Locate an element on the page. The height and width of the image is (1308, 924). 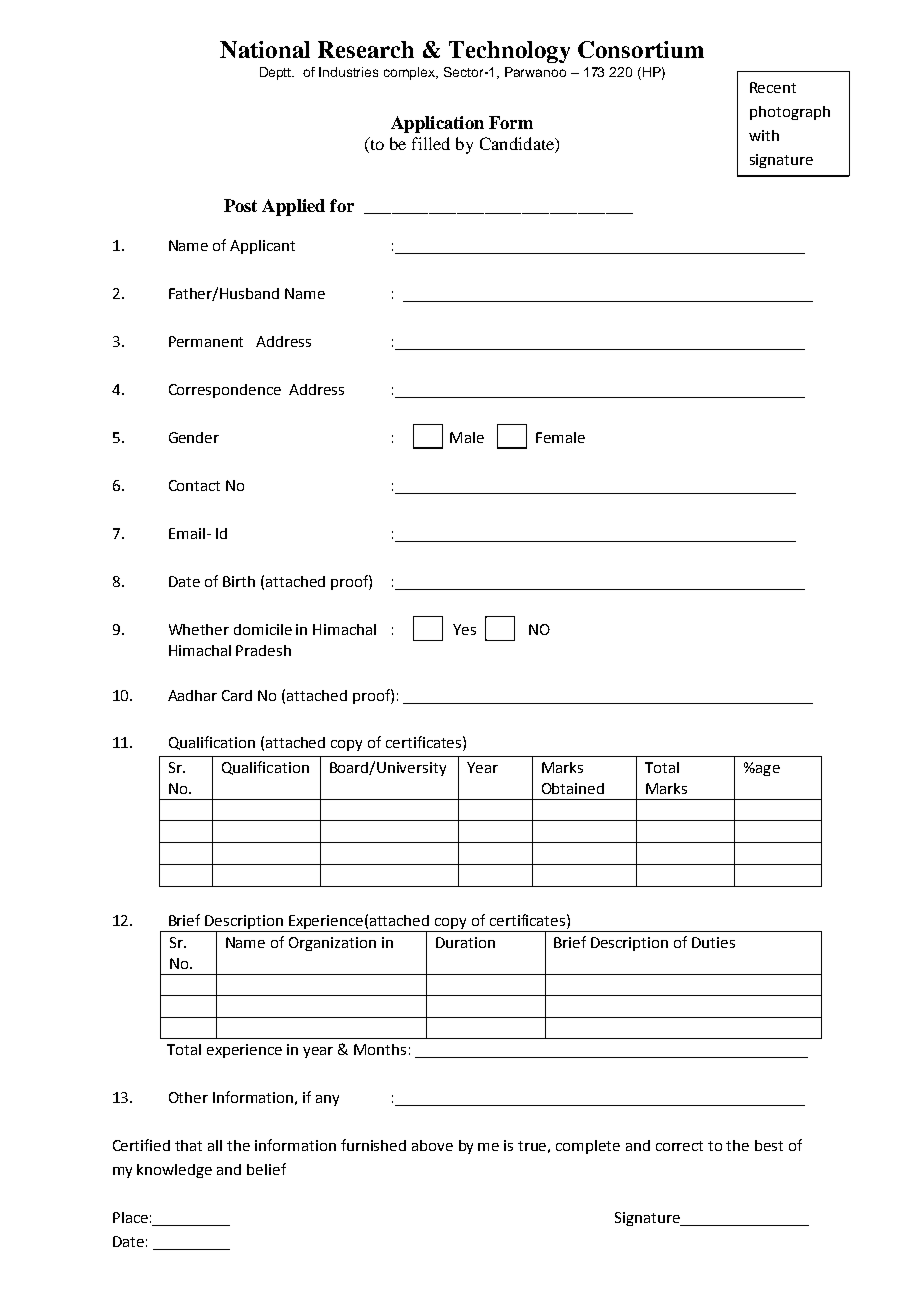
Card is located at coordinates (237, 695).
